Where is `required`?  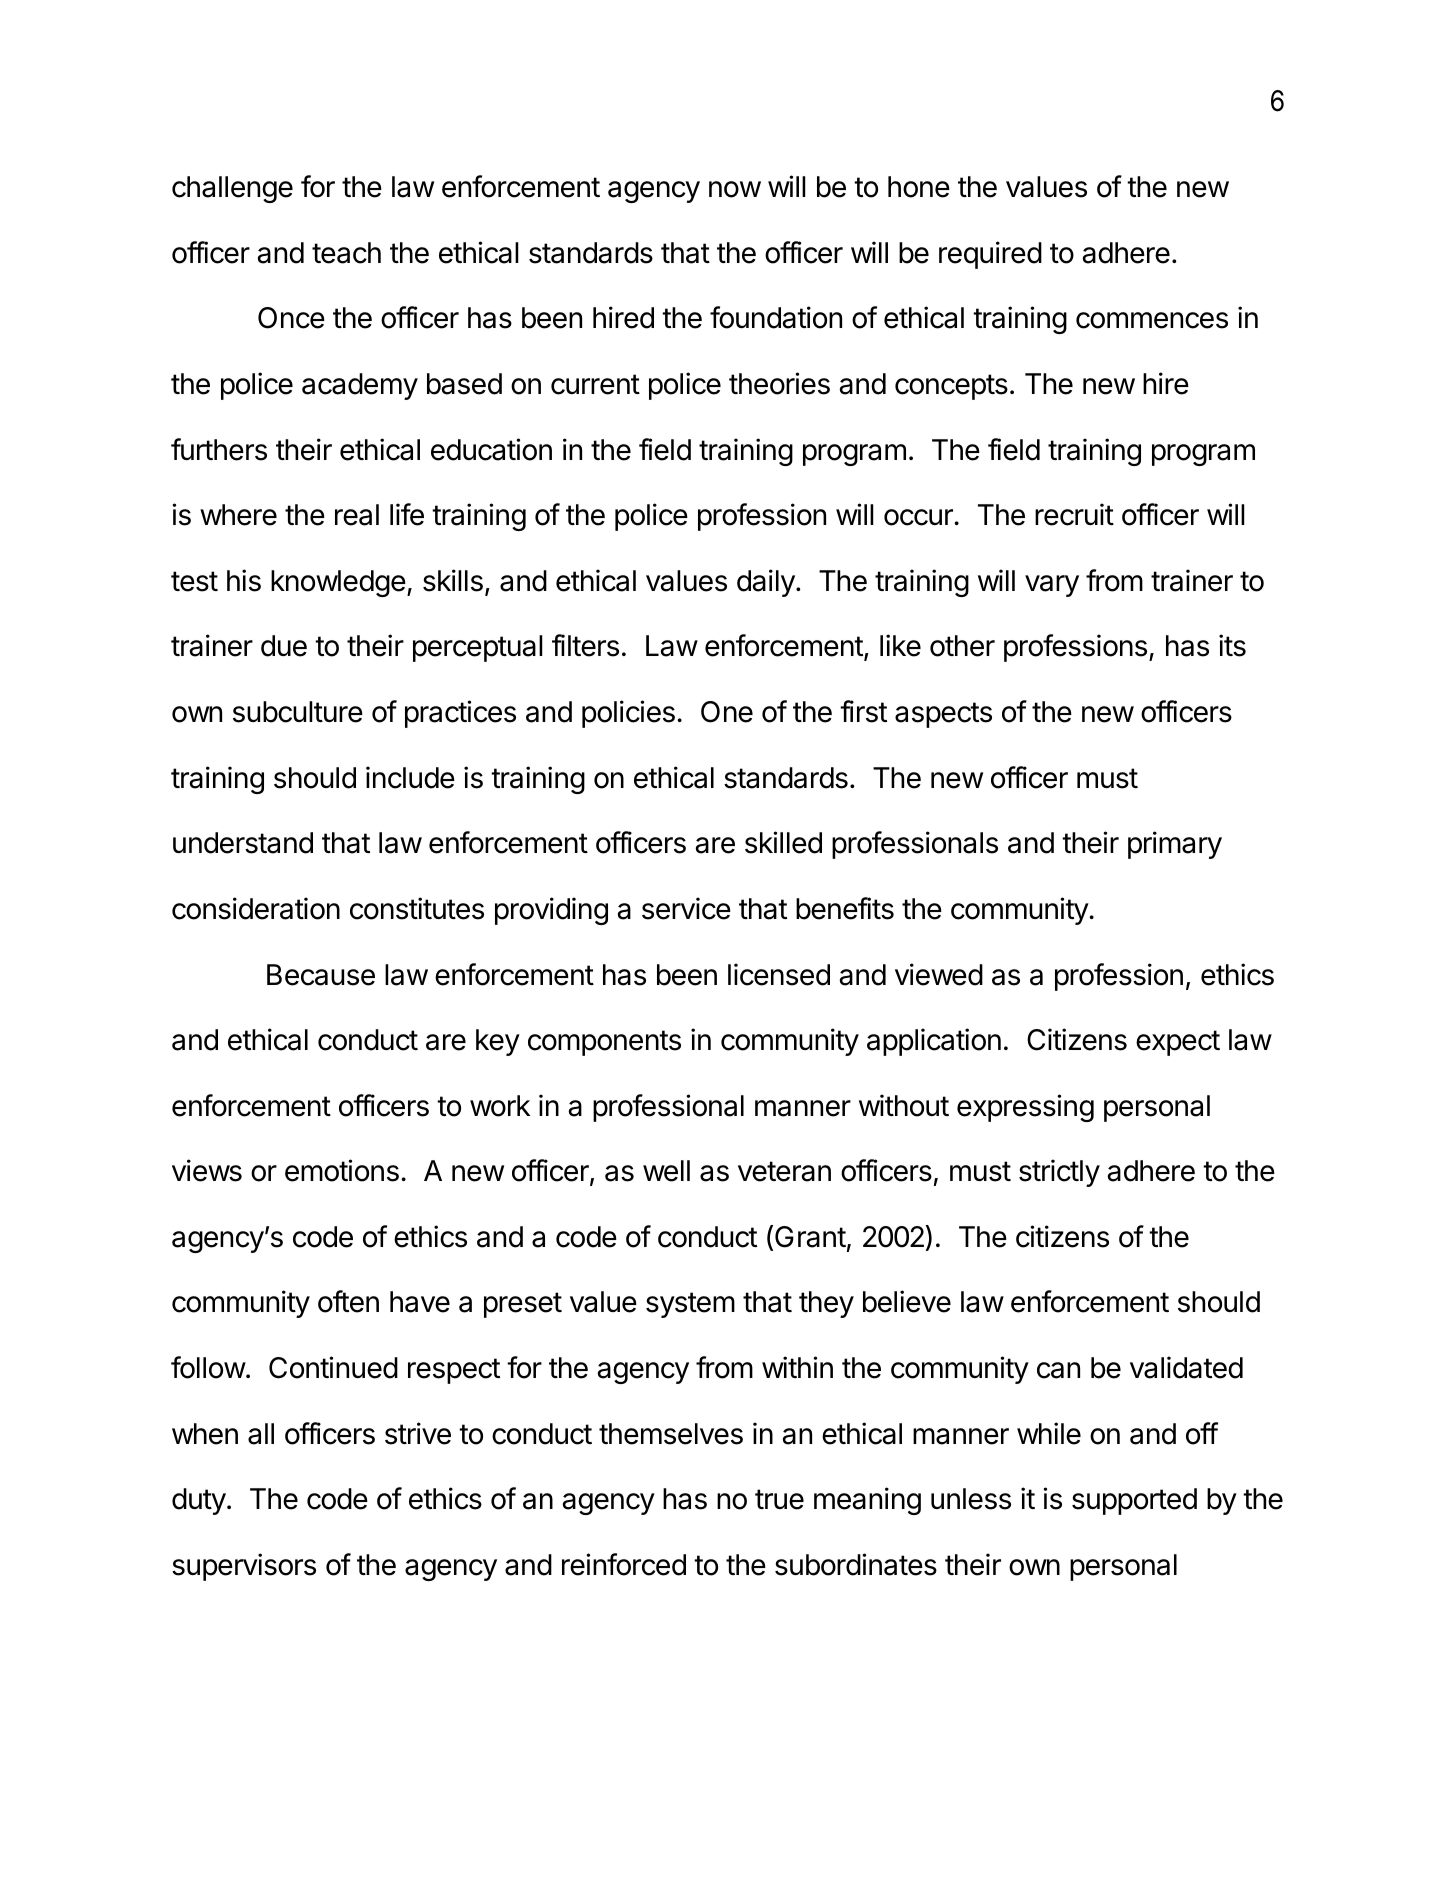 required is located at coordinates (990, 255).
